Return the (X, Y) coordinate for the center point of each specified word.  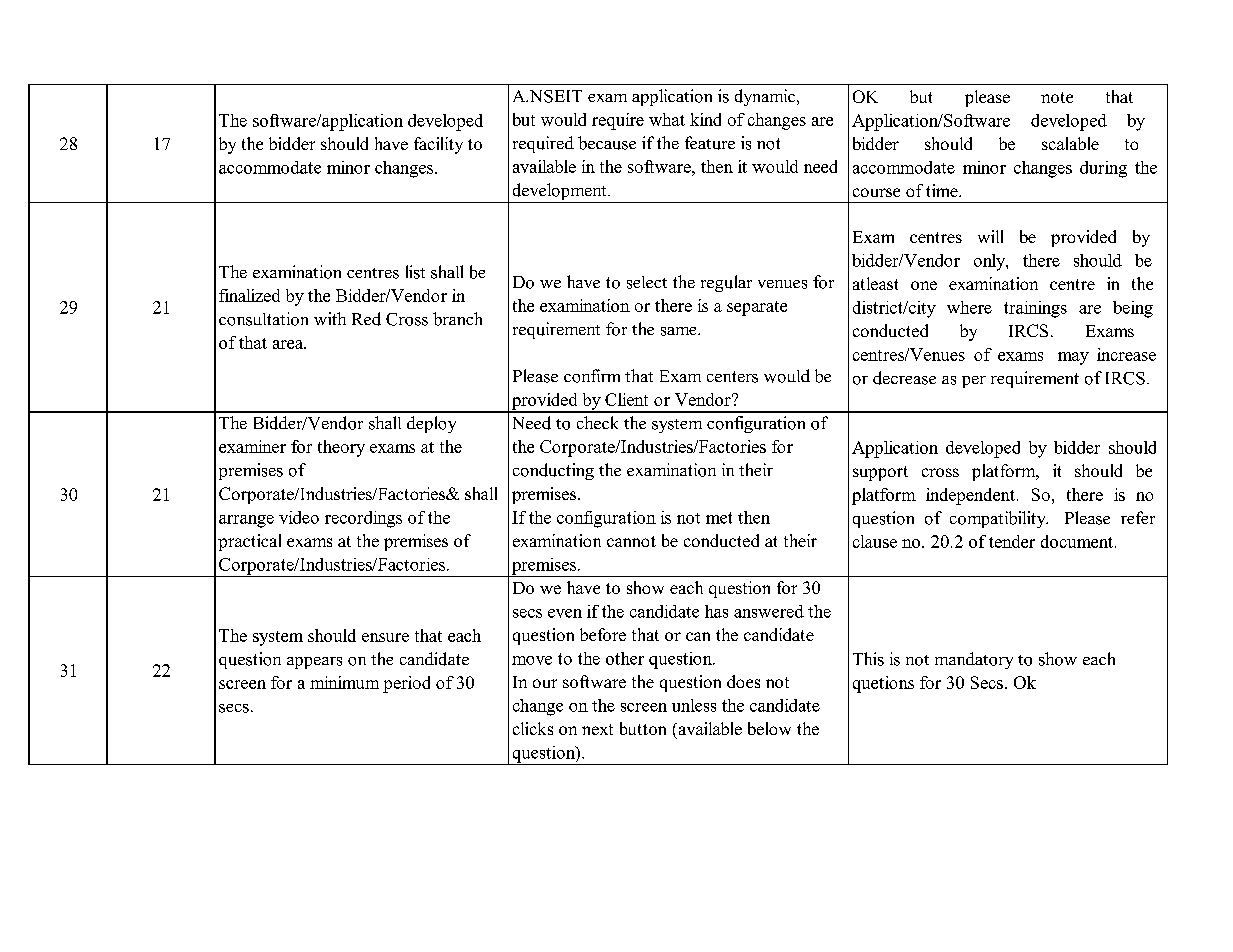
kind (705, 119)
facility (438, 145)
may (1073, 358)
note (1057, 97)
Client (626, 399)
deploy (431, 424)
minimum (344, 682)
